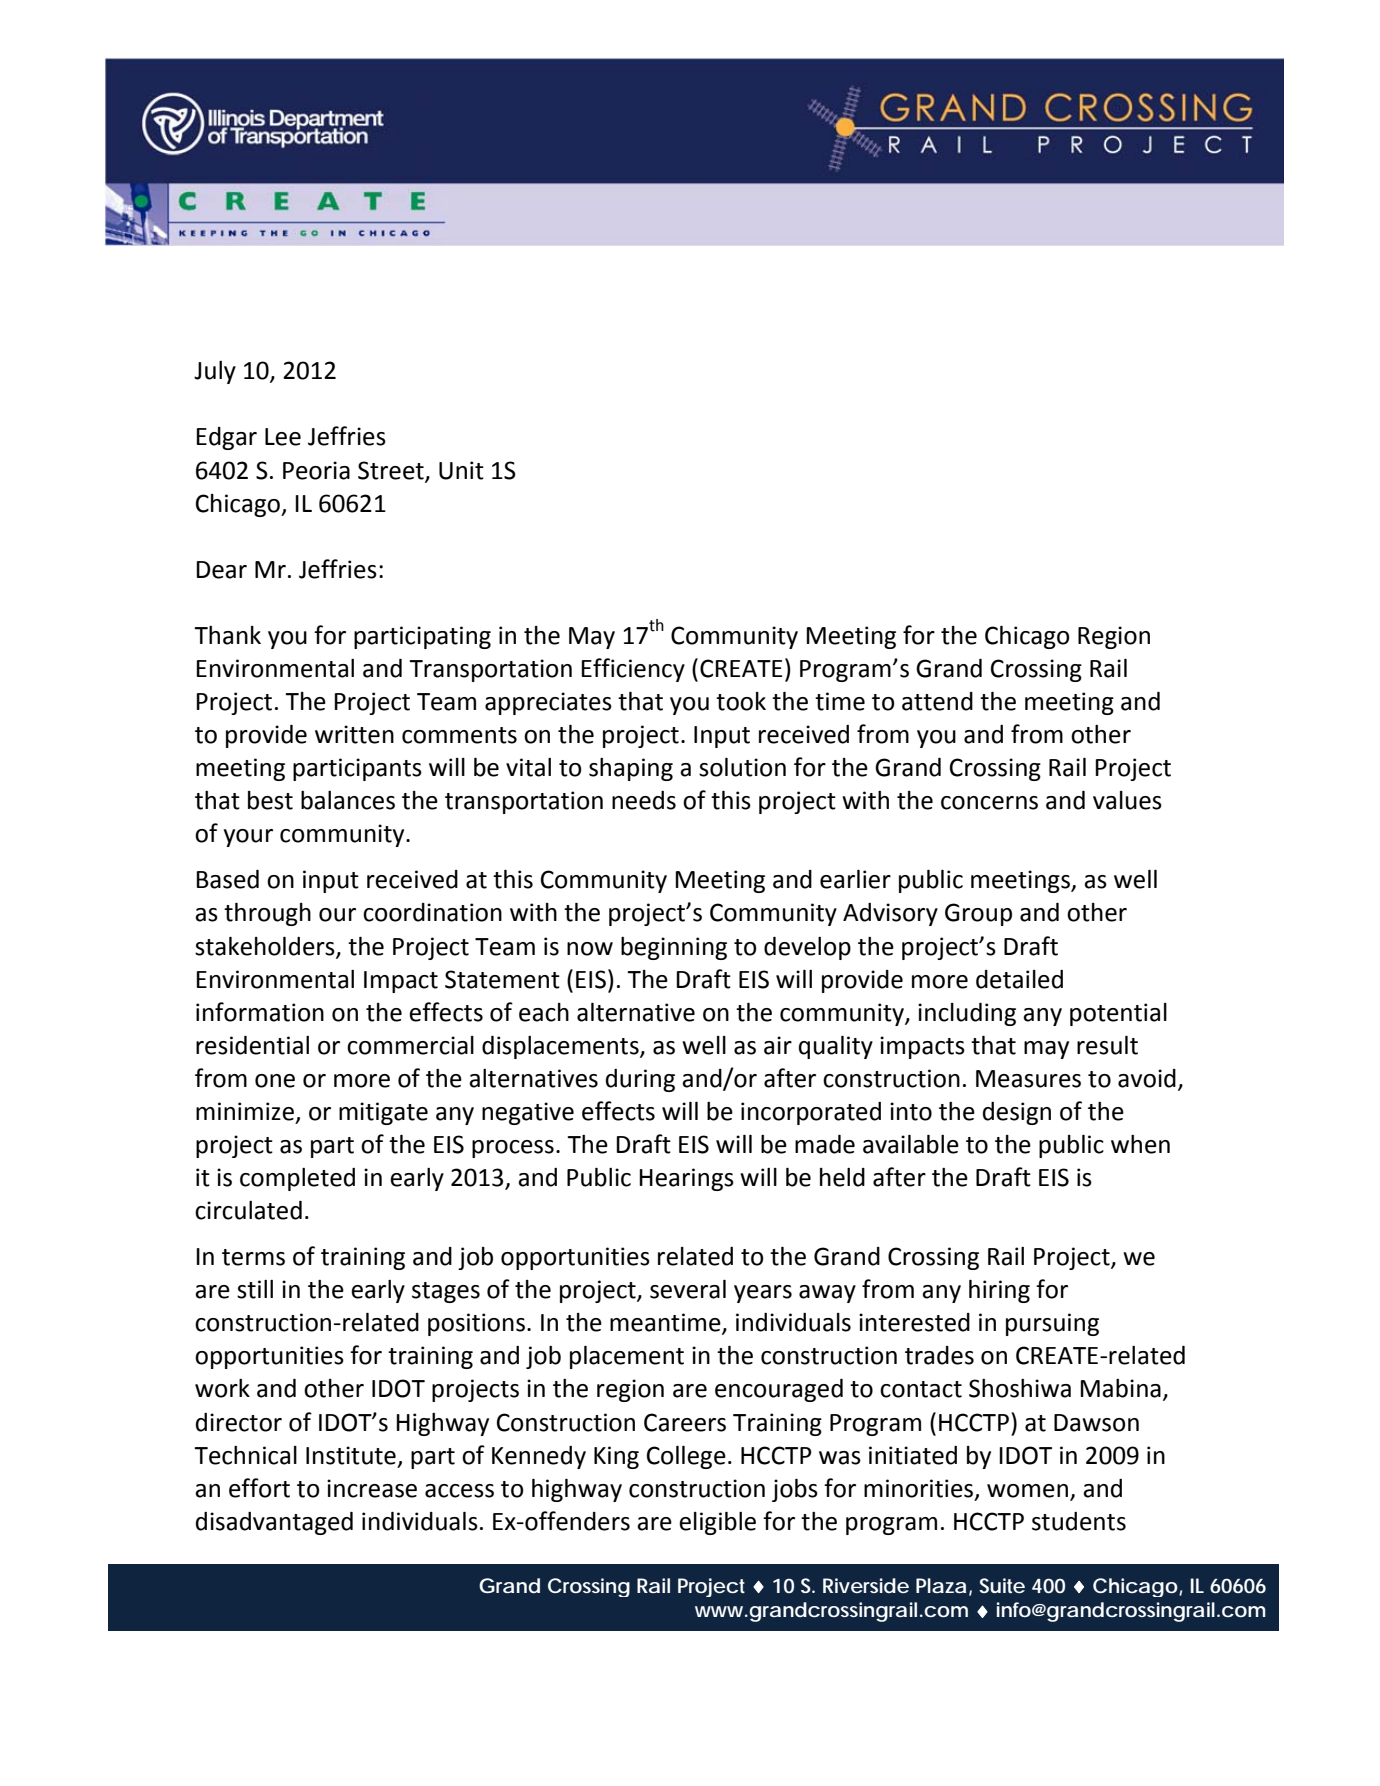  Describe the element at coordinates (937, 701) in the document. I see `attend` at that location.
